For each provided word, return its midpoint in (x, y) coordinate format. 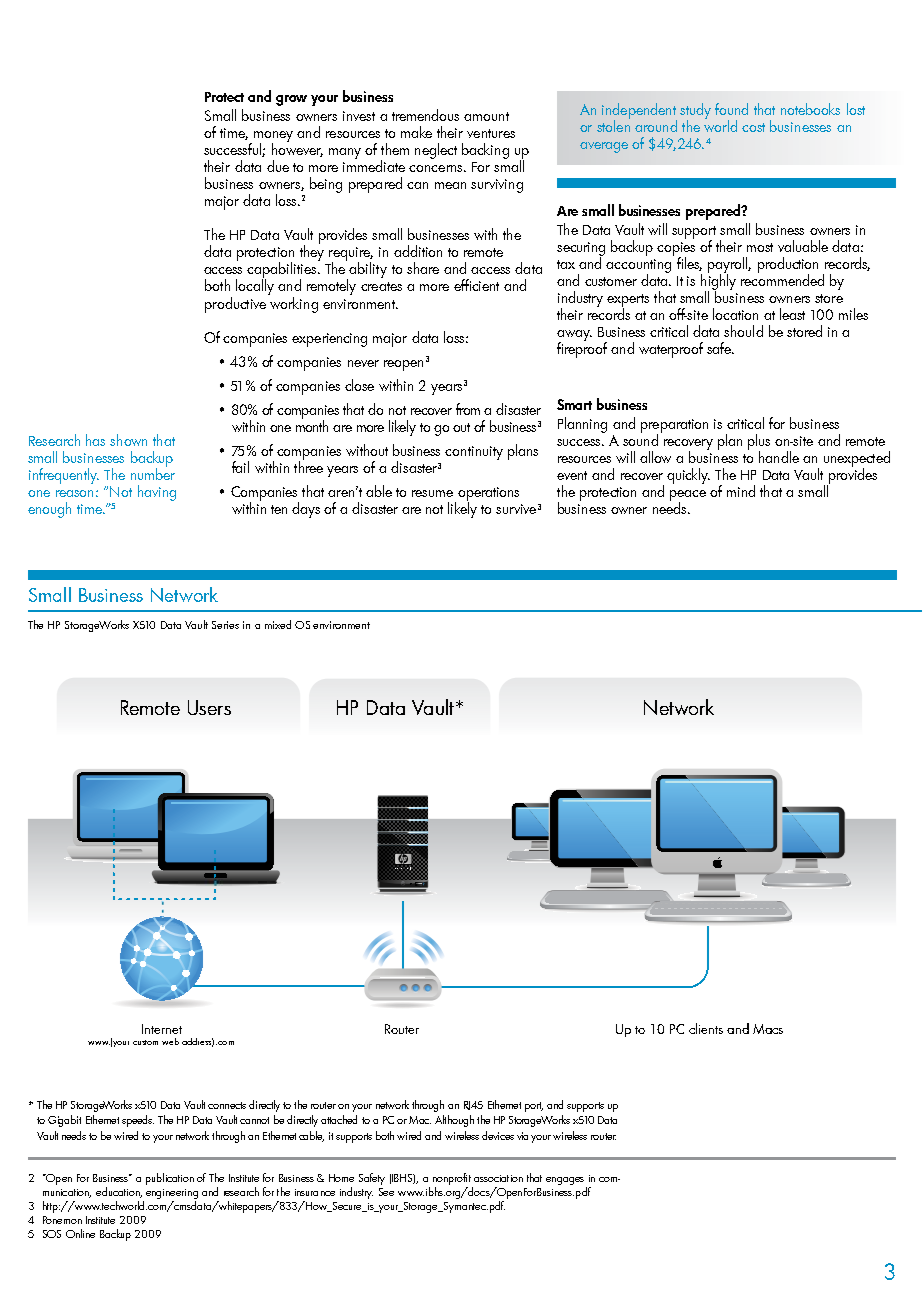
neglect (436, 151)
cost (753, 127)
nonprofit (452, 1179)
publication (170, 1179)
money (273, 137)
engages (565, 1181)
